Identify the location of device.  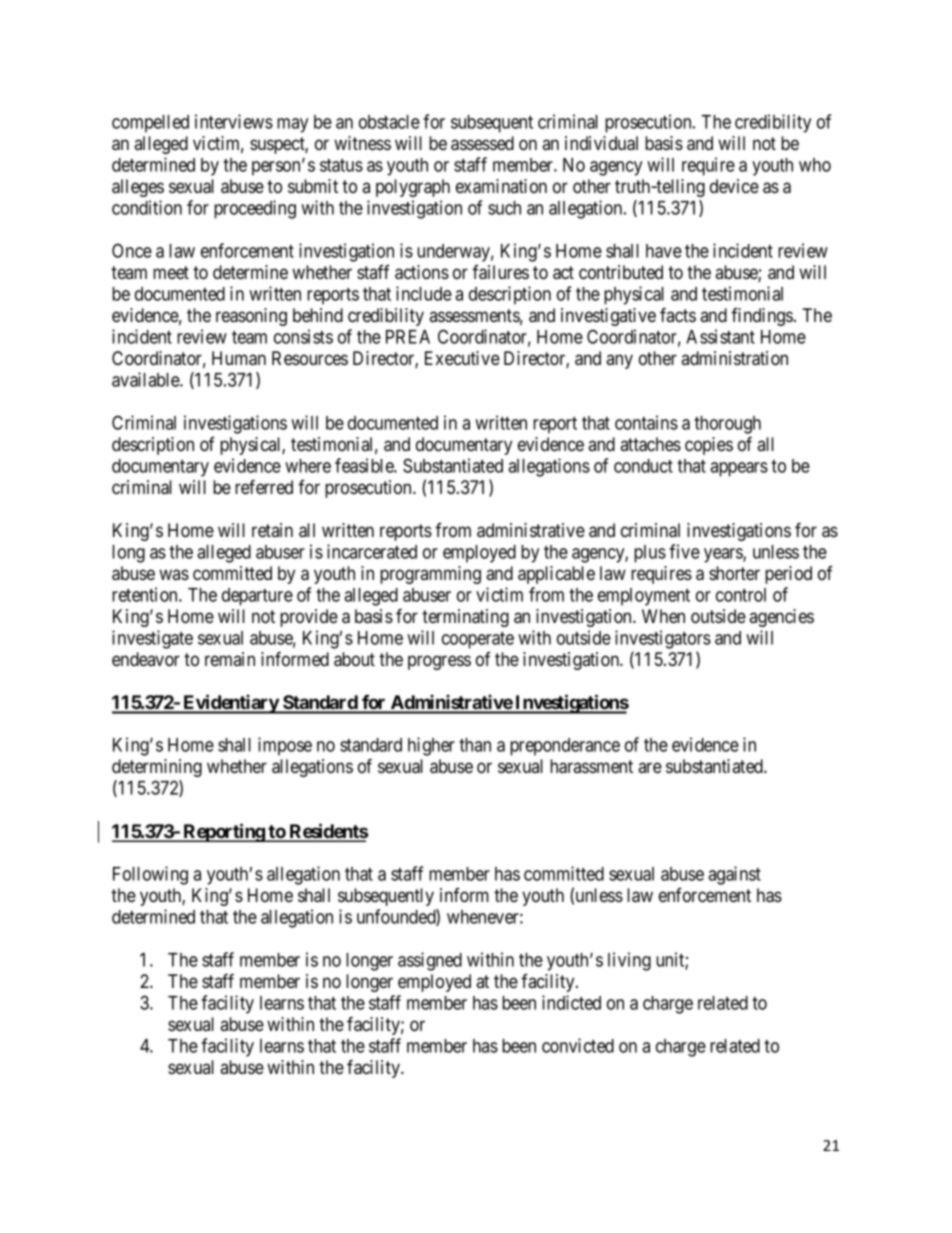
(734, 186).
